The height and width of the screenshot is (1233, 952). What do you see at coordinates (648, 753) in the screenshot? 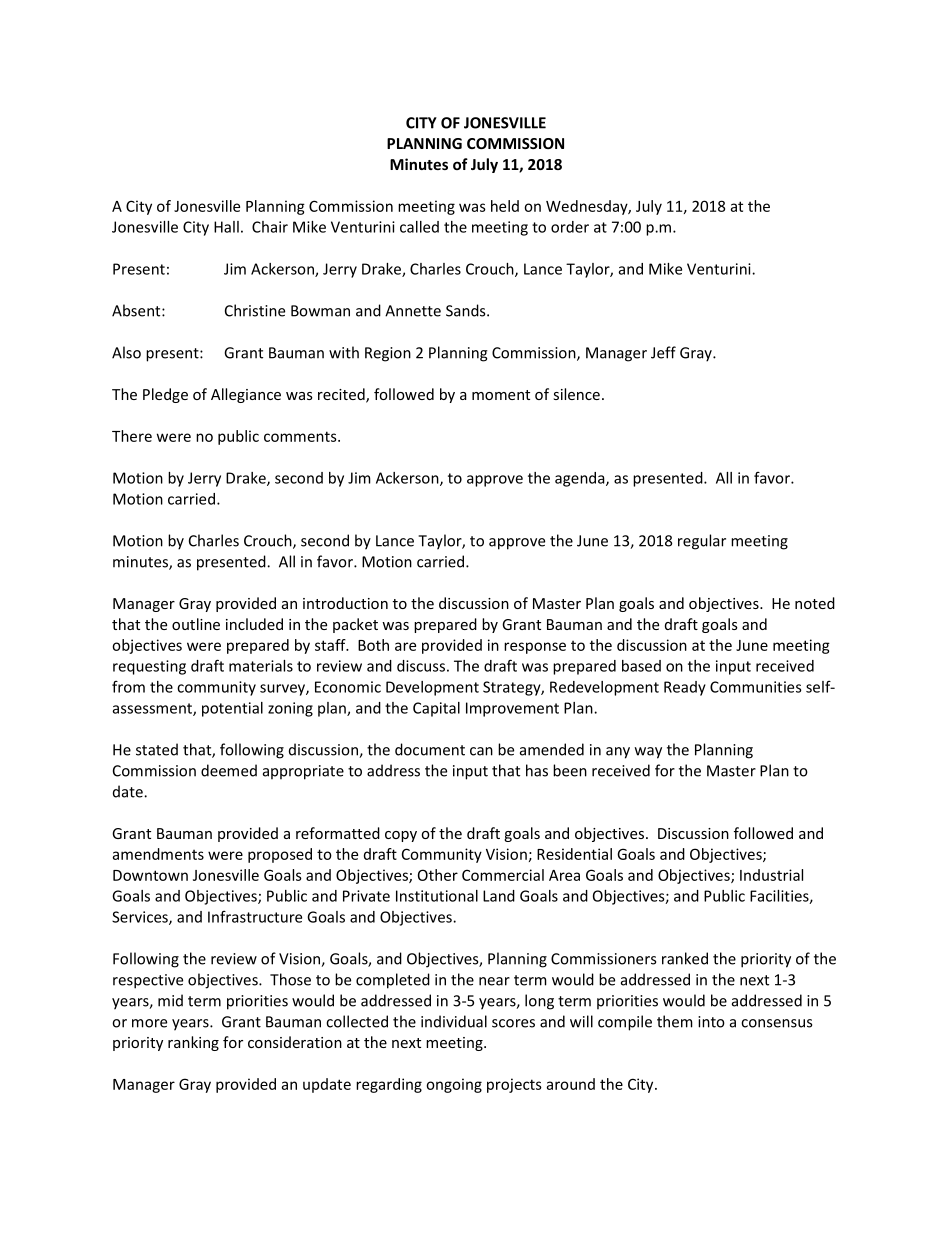
I see `way` at bounding box center [648, 753].
